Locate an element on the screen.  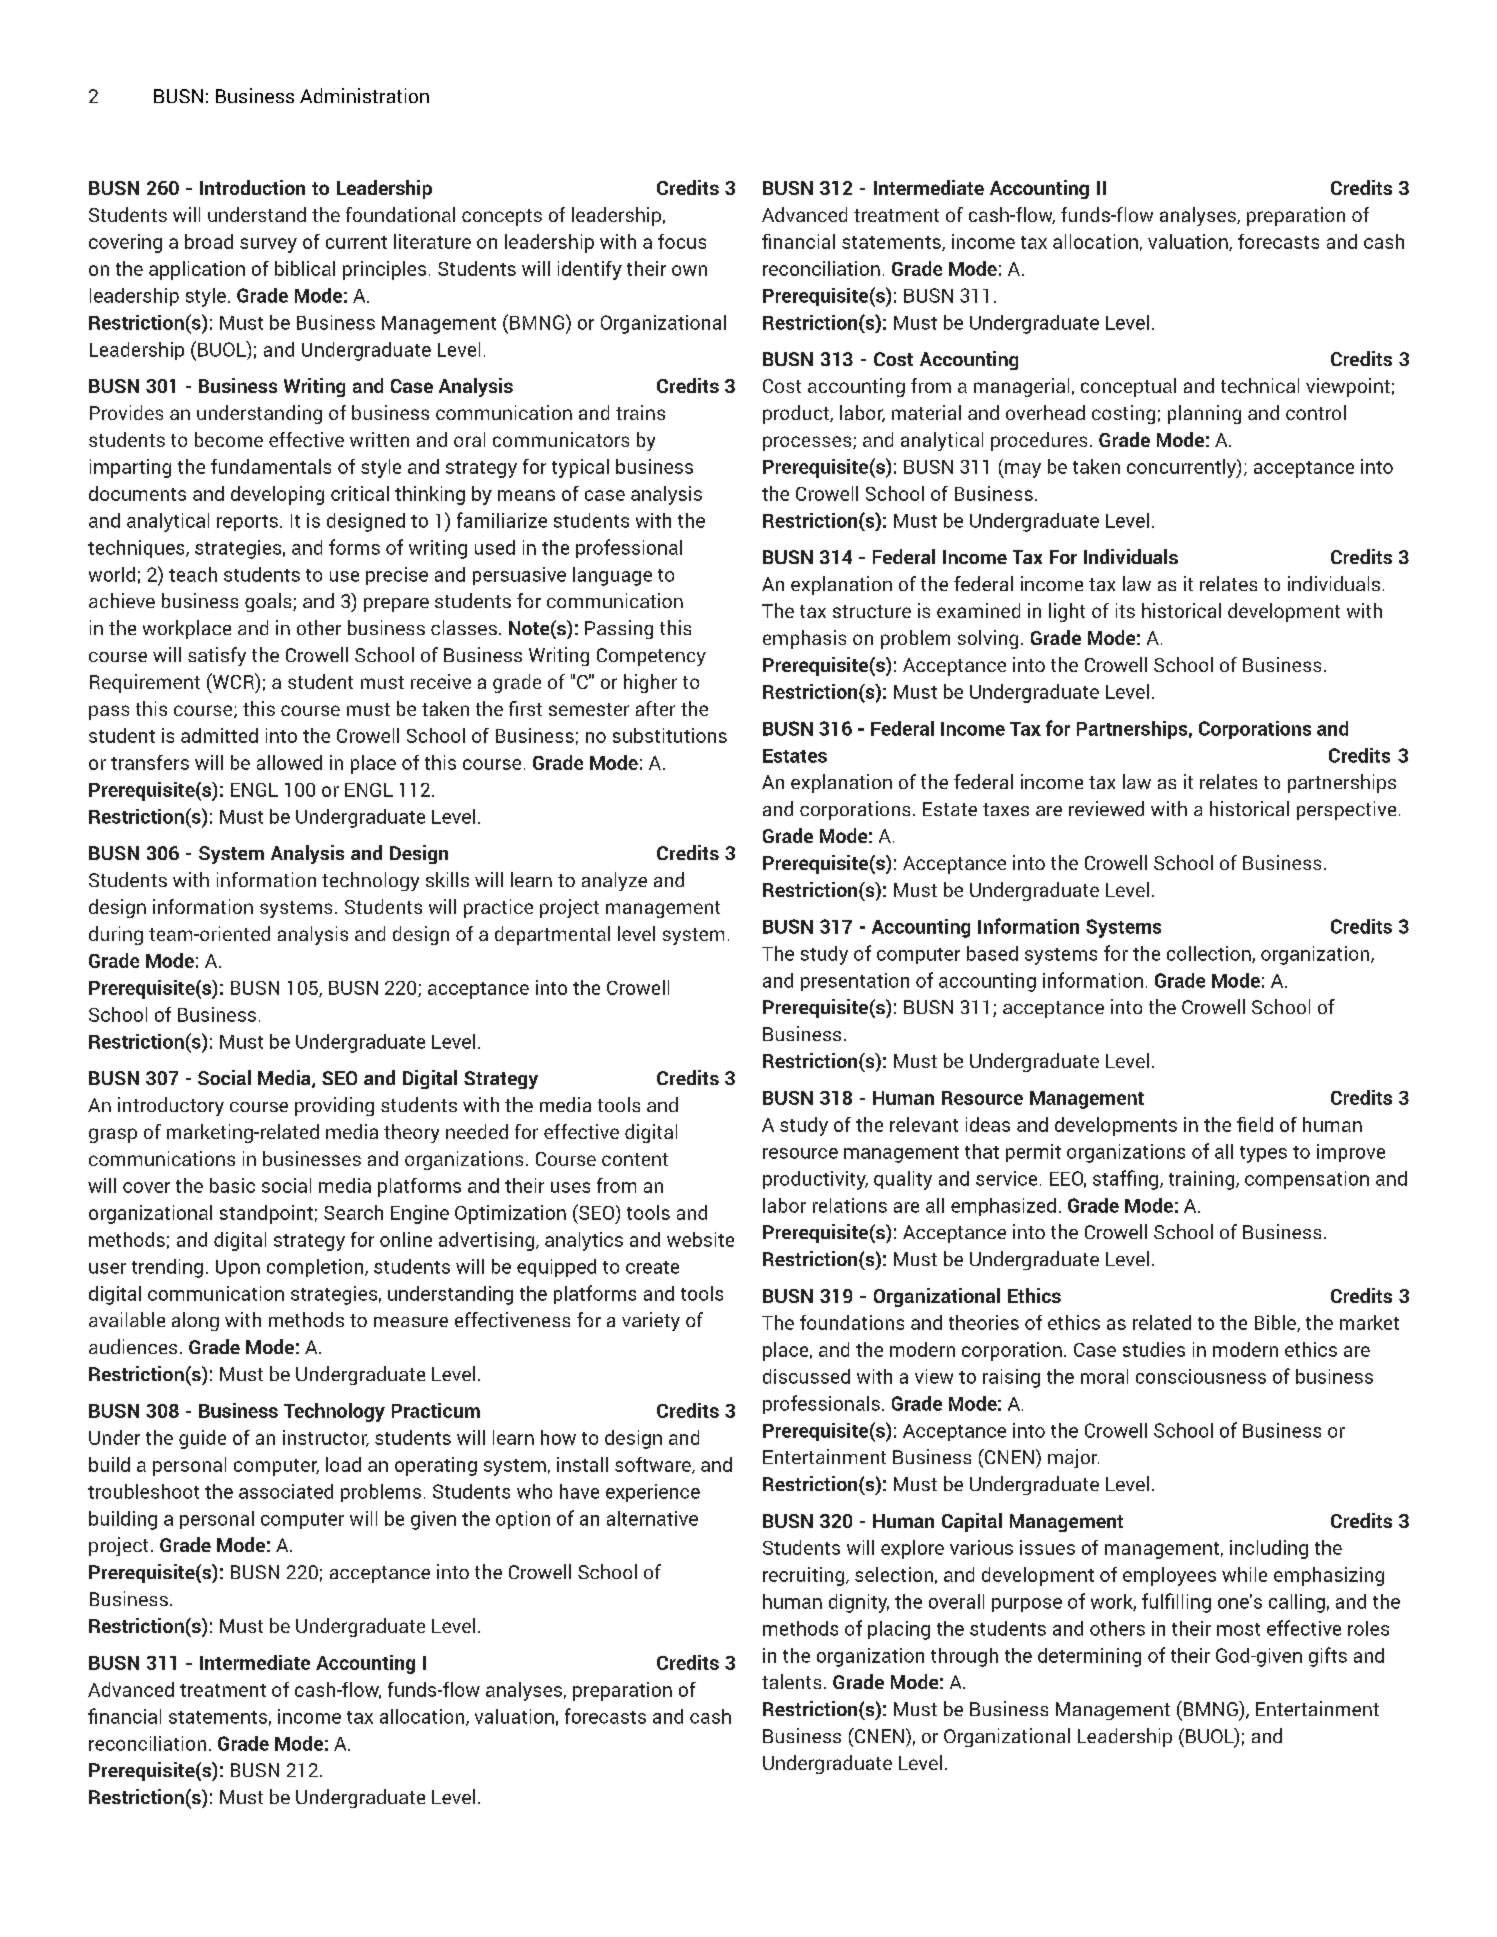
associated is located at coordinates (286, 1491).
